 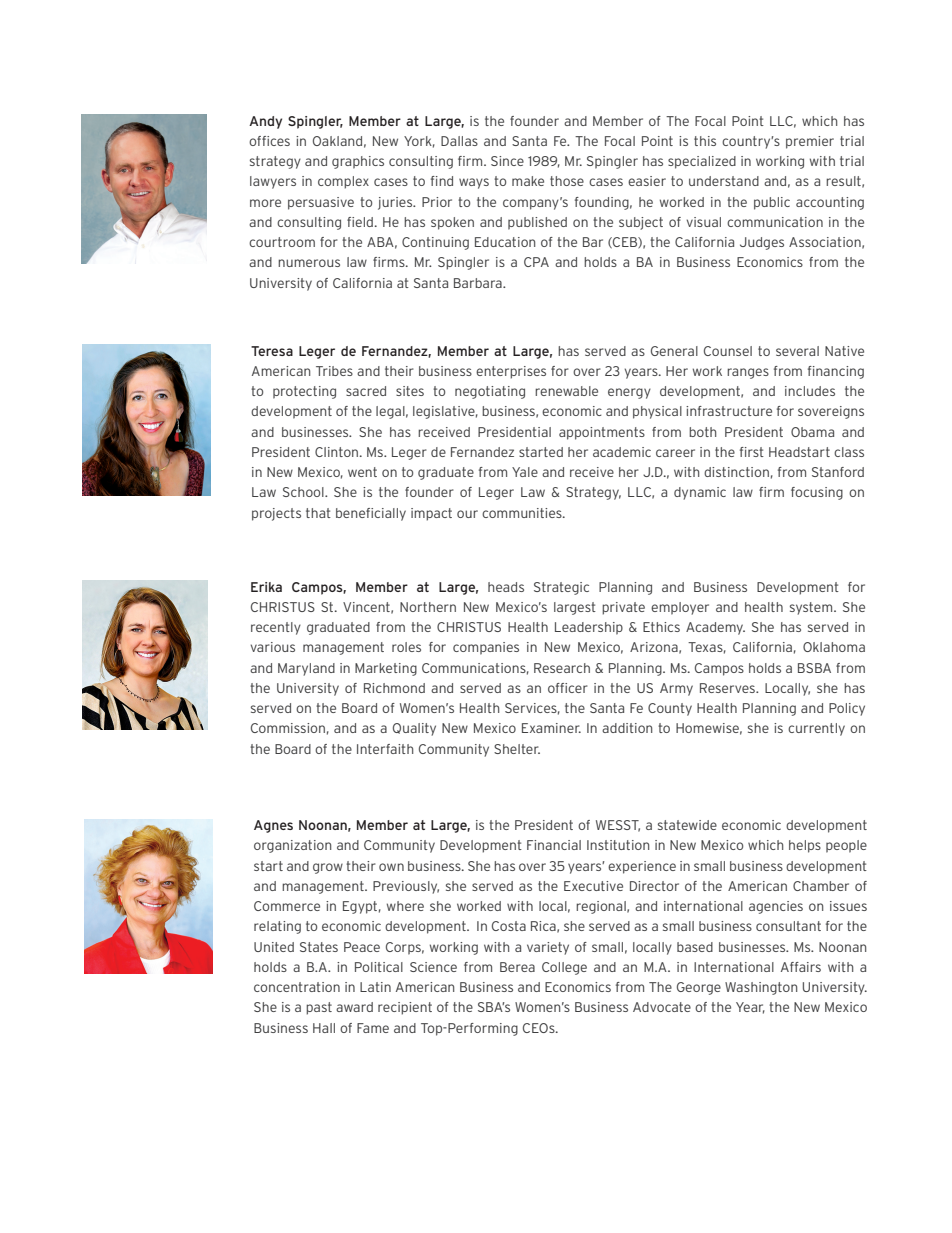 What do you see at coordinates (266, 587) in the document?
I see `Erika` at bounding box center [266, 587].
